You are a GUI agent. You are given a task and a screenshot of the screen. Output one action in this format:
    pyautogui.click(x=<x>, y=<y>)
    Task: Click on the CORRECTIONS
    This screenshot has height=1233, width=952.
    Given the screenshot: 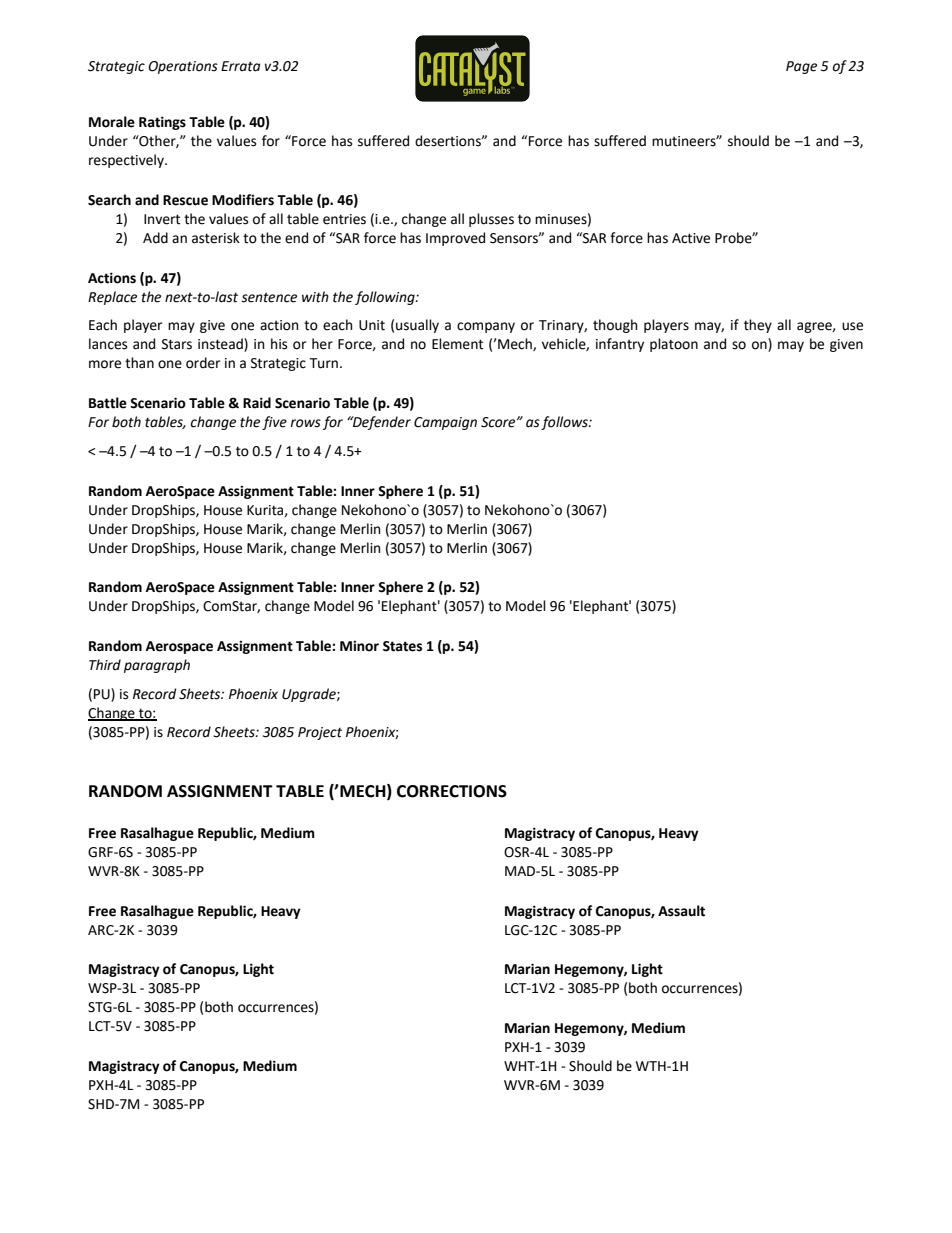 What is the action you would take?
    pyautogui.click(x=452, y=791)
